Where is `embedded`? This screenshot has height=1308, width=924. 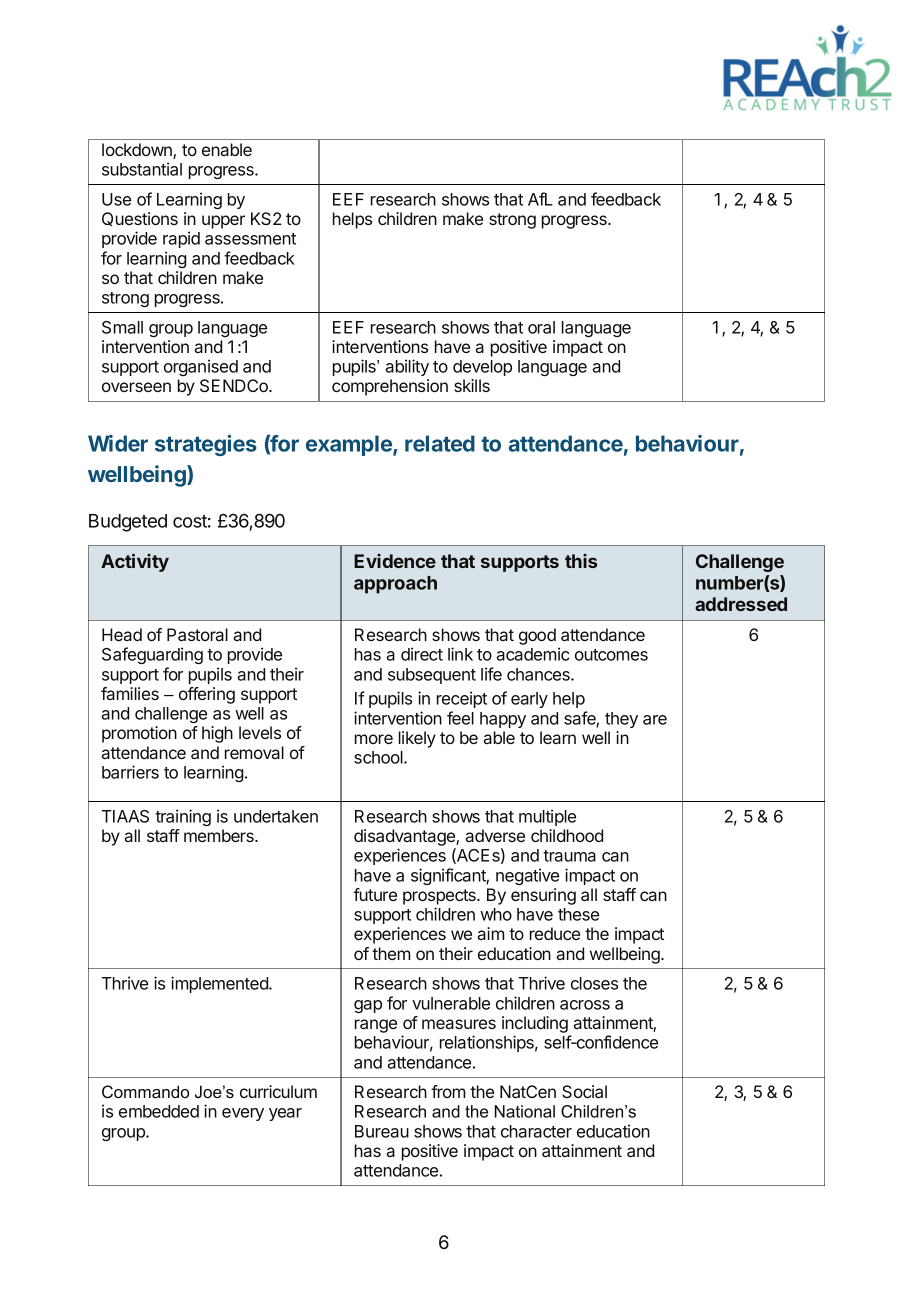 embedded is located at coordinates (159, 1111).
